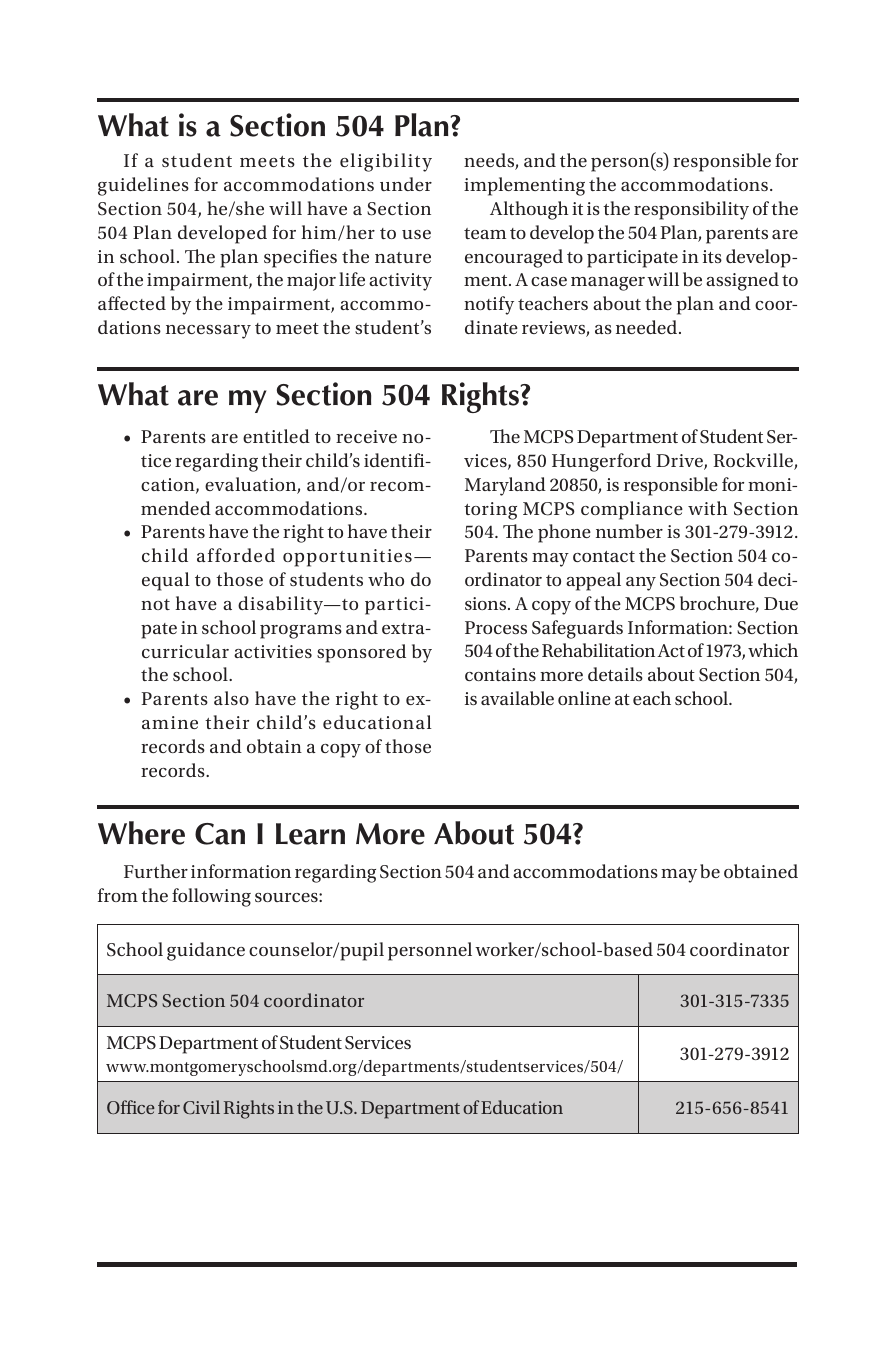 The height and width of the screenshot is (1364, 896). Describe the element at coordinates (231, 698) in the screenshot. I see `also` at that location.
